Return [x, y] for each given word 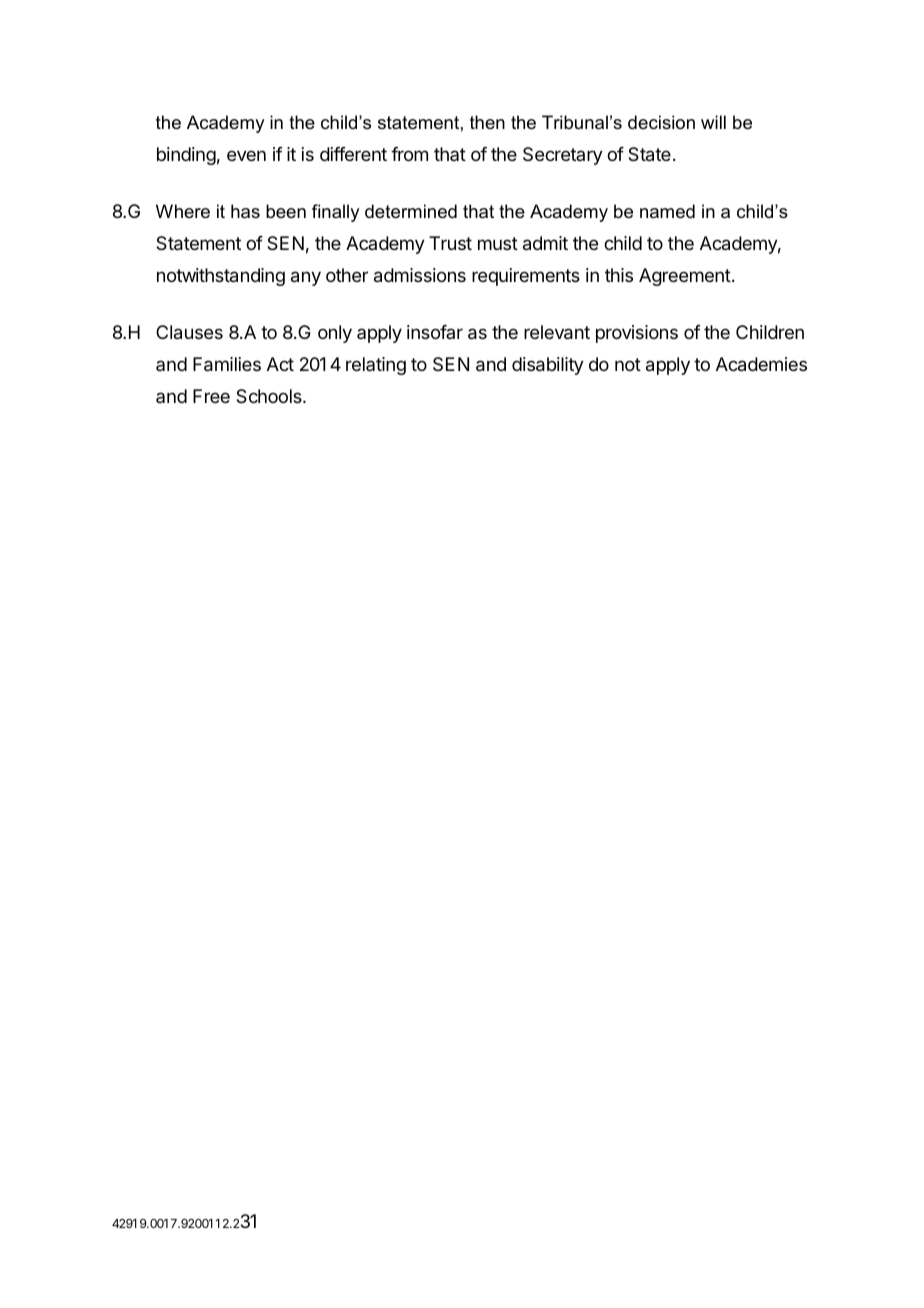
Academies [761, 364]
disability [548, 366]
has [245, 211]
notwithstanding [221, 277]
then [487, 122]
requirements [526, 277]
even [246, 155]
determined [411, 211]
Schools [270, 396]
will [713, 122]
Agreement [685, 277]
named [667, 211]
